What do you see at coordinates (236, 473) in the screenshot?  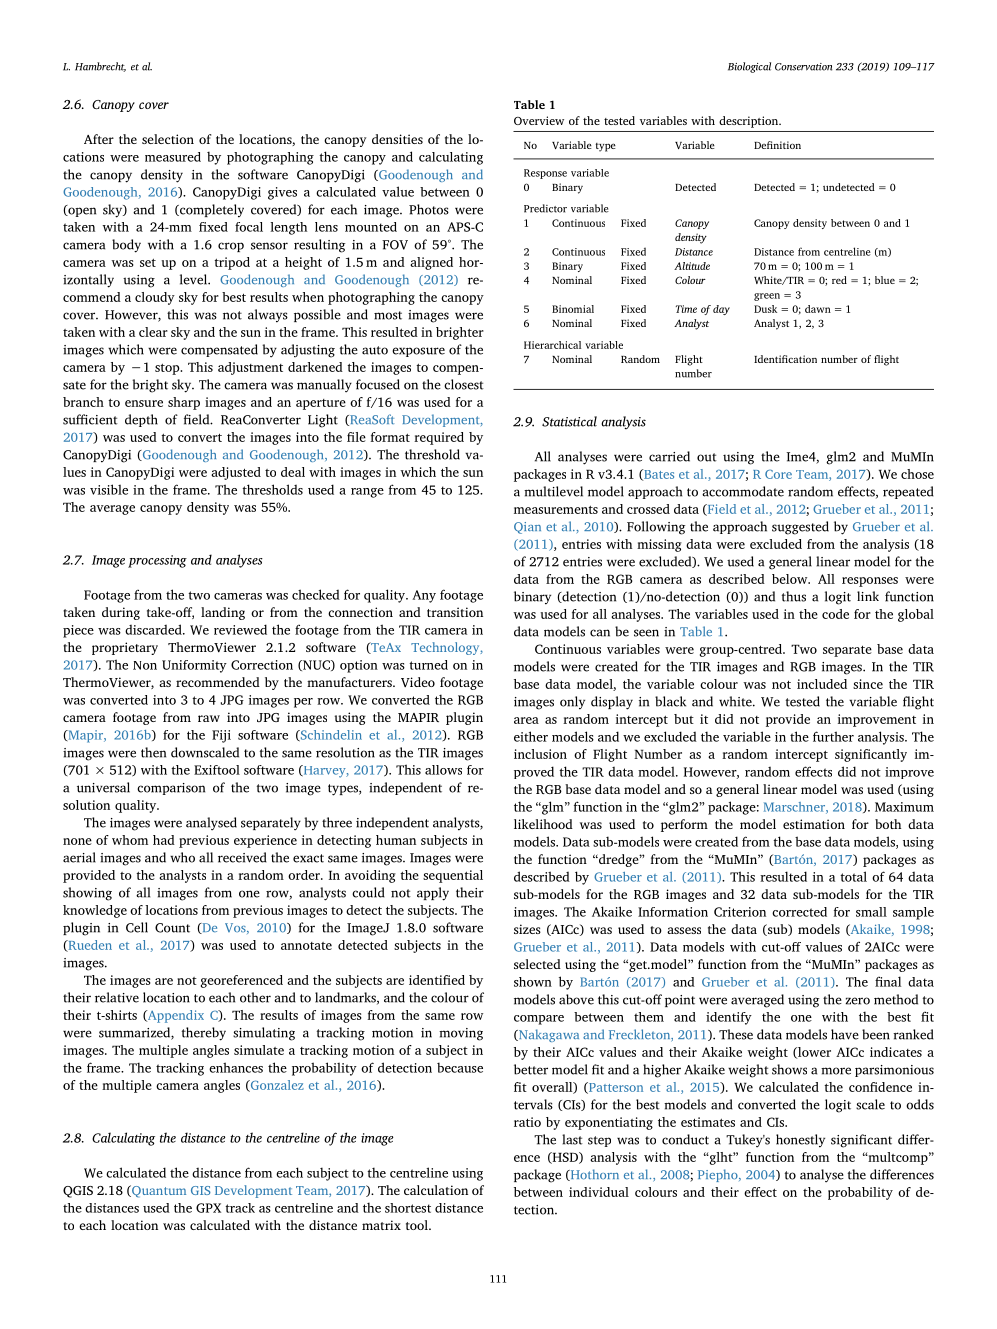 I see `adjusted` at bounding box center [236, 473].
